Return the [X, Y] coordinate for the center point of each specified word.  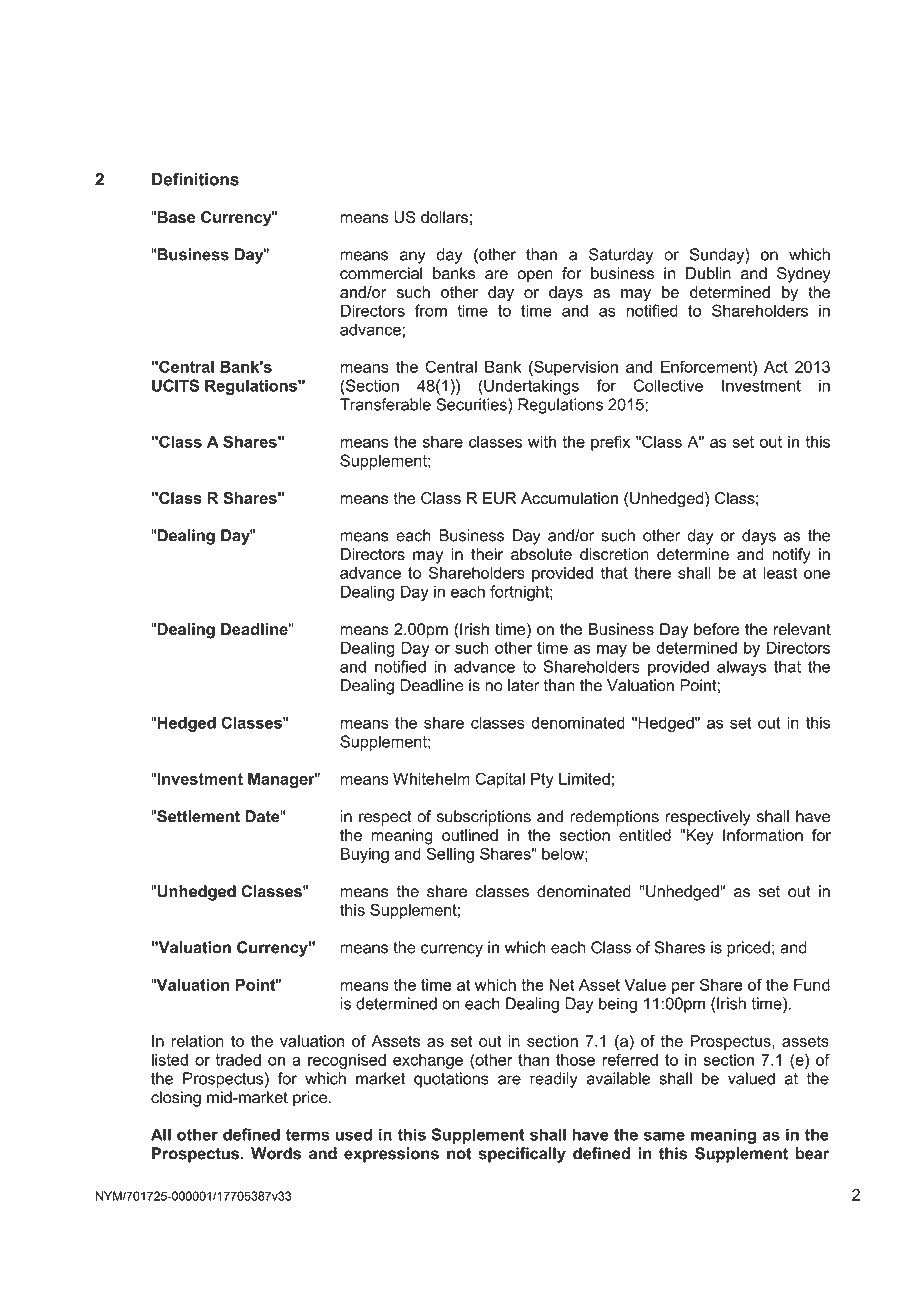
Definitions [195, 179]
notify [791, 556]
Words [276, 1153]
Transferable [385, 404]
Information [763, 835]
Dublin [708, 273]
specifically [522, 1155]
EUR [499, 498]
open [535, 276]
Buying [365, 855]
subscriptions [484, 818]
